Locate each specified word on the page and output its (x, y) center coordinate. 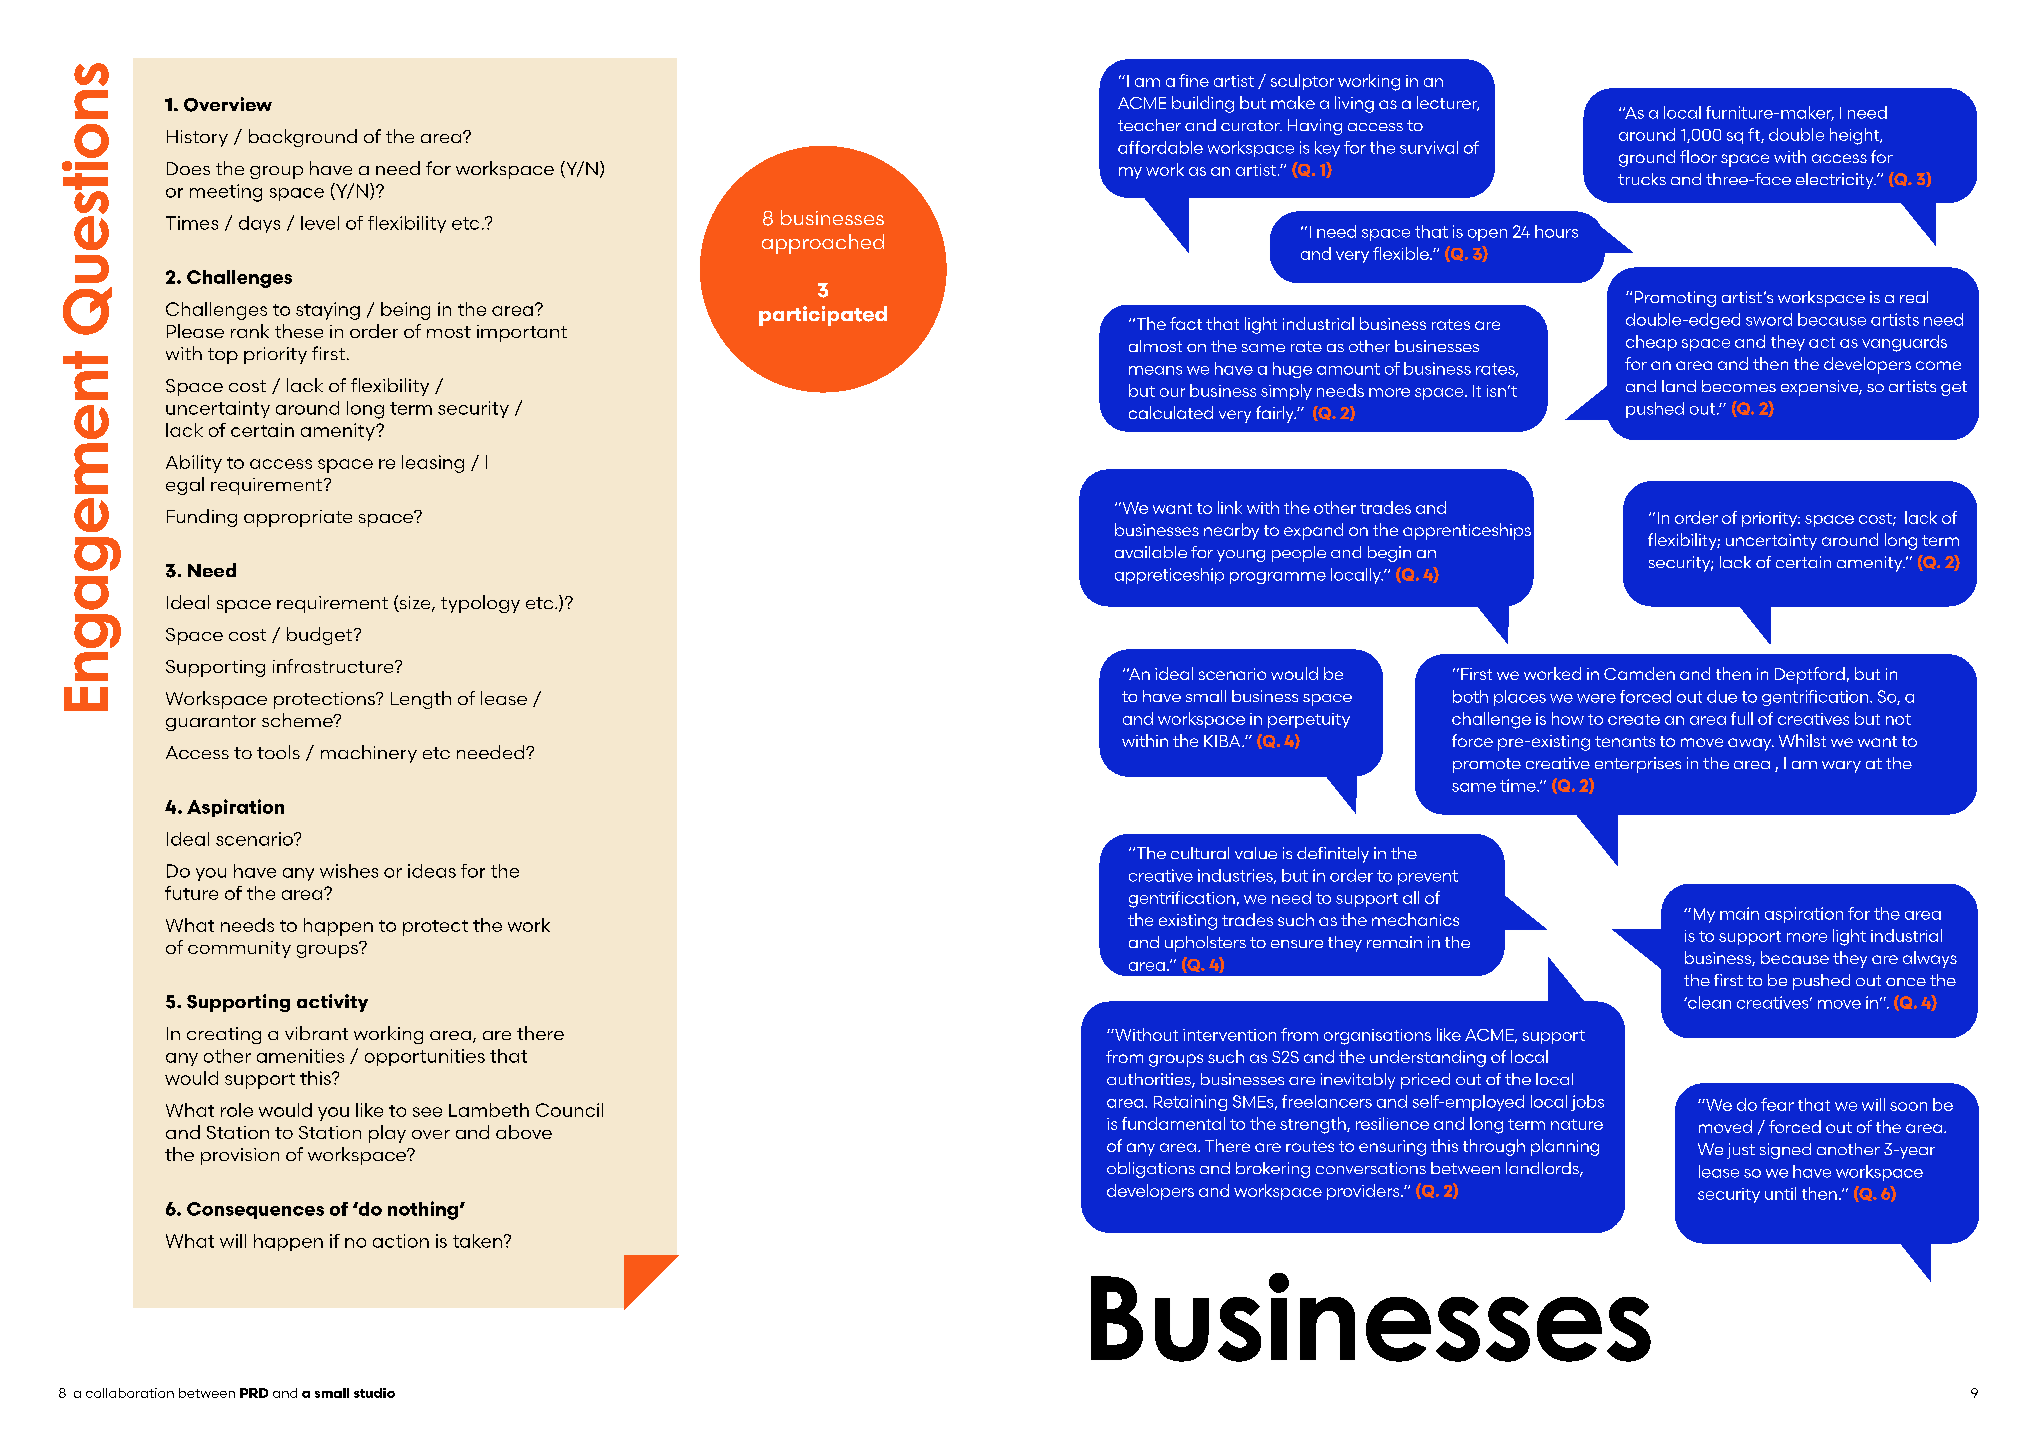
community (239, 949)
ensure (1297, 944)
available (1151, 552)
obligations (1151, 1170)
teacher (1149, 125)
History (197, 138)
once (1906, 982)
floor (1698, 156)
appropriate (298, 518)
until (1780, 1193)
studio (374, 1393)
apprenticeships (1467, 531)
